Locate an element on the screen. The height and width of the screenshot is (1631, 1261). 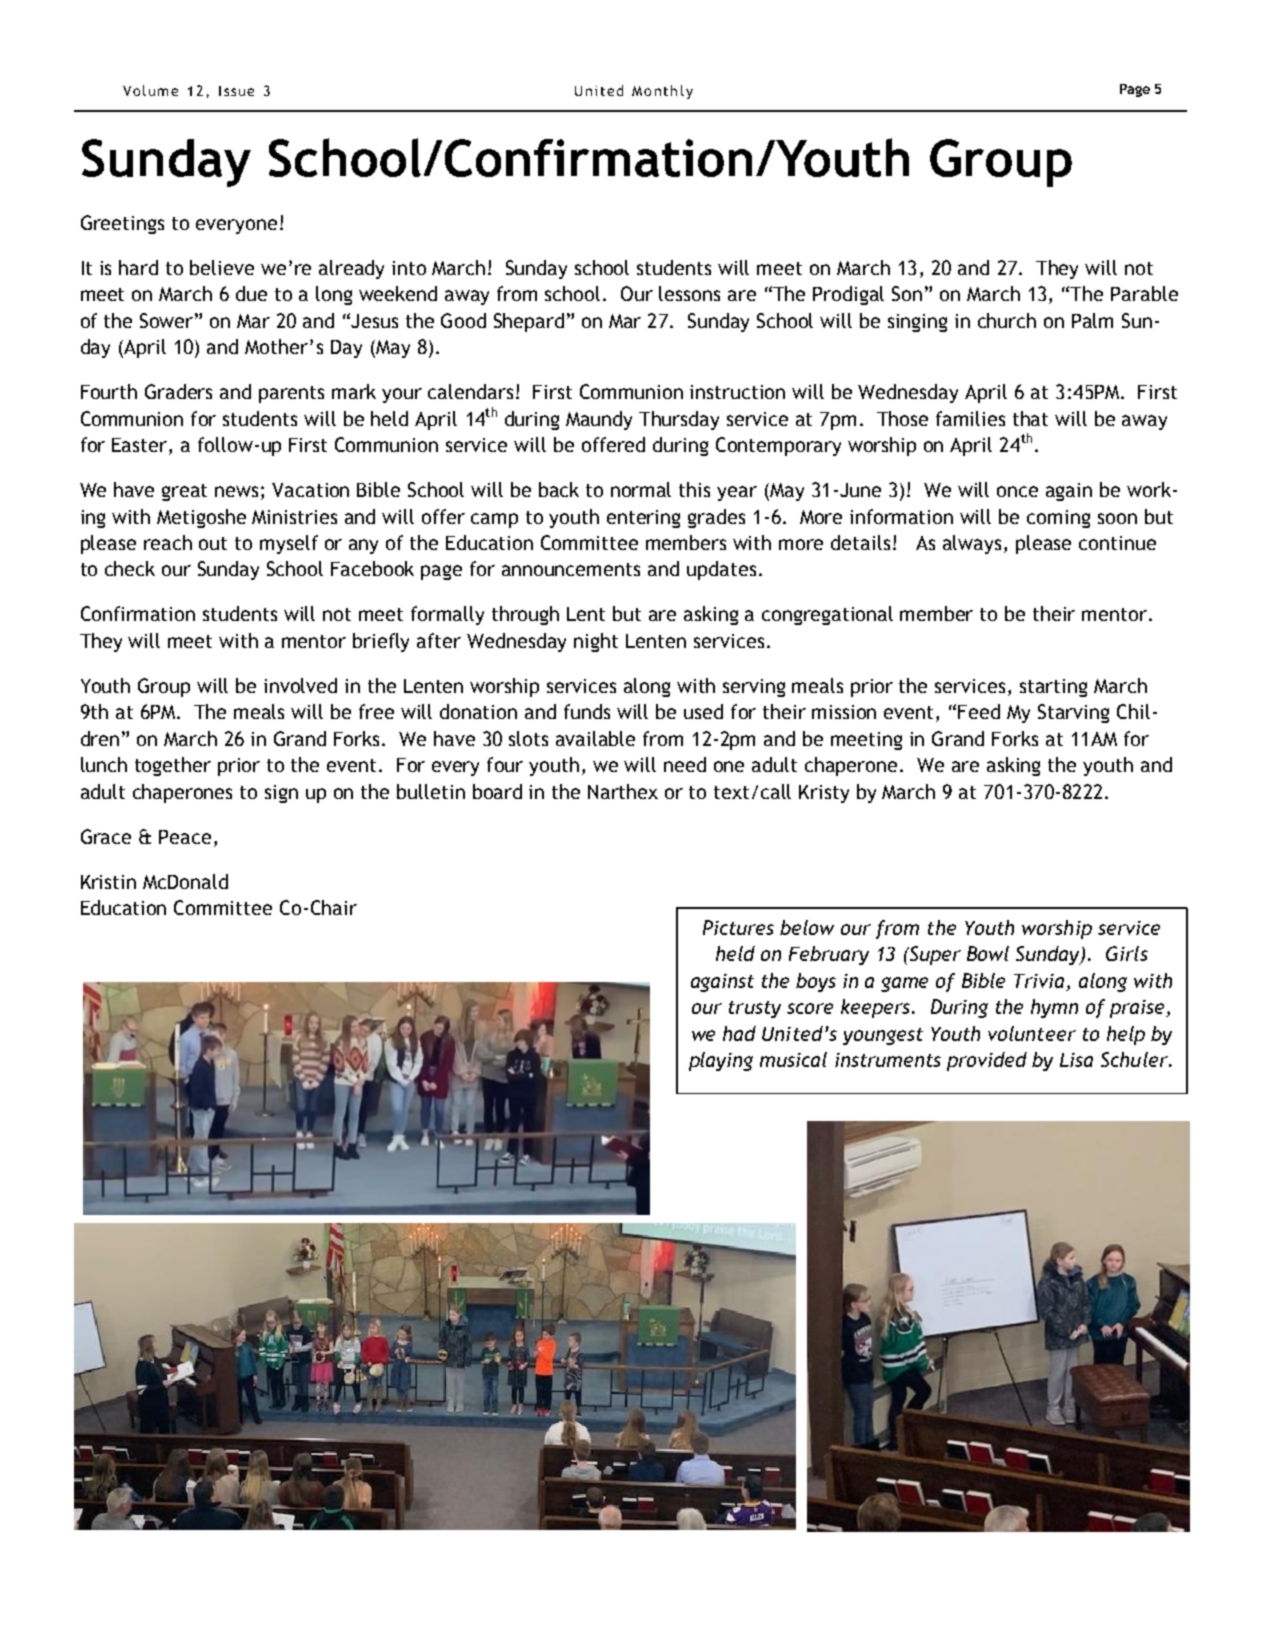
always is located at coordinates (972, 544).
